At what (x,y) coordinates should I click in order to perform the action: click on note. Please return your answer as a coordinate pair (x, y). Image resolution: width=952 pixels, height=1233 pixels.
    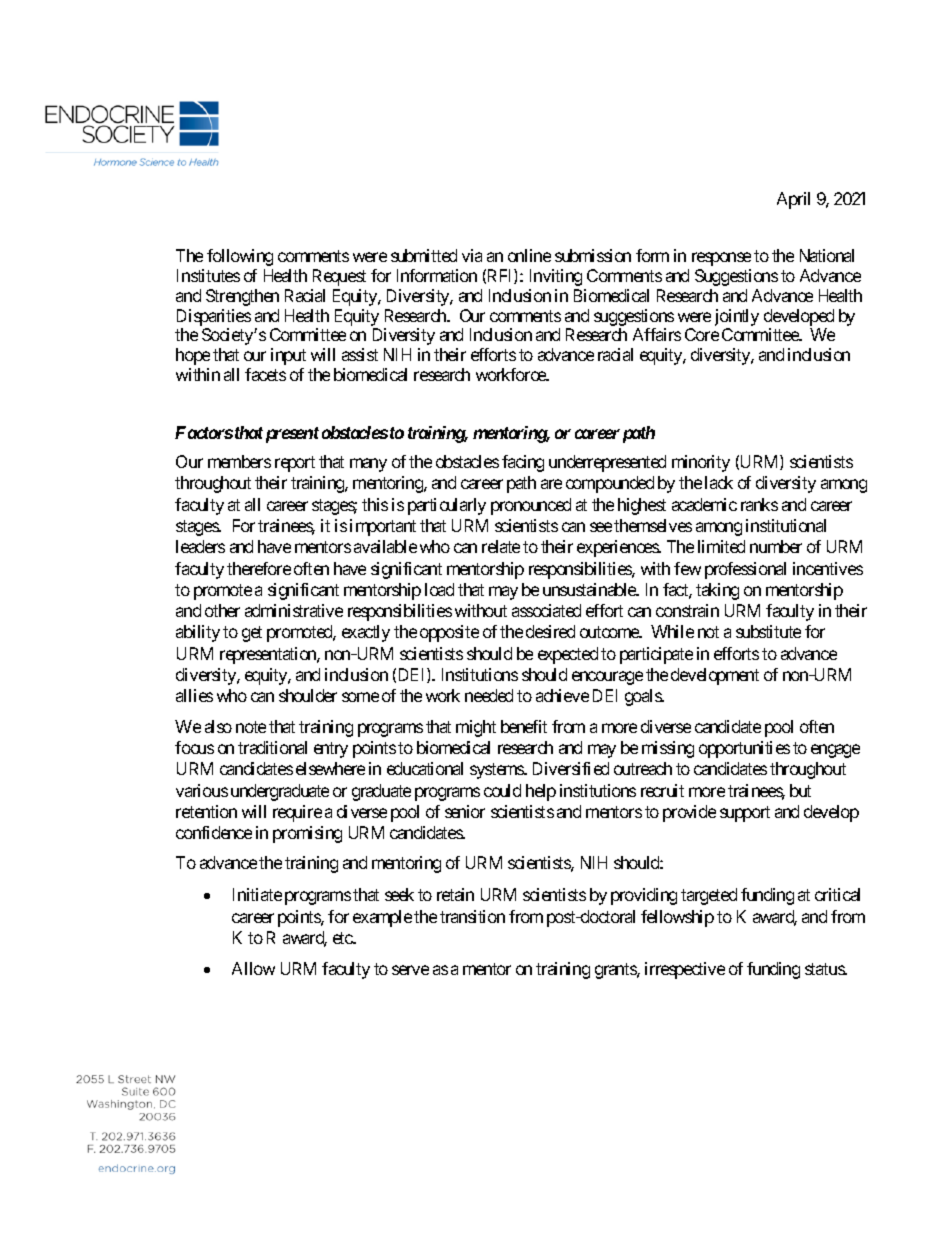
    Looking at the image, I should click on (251, 727).
